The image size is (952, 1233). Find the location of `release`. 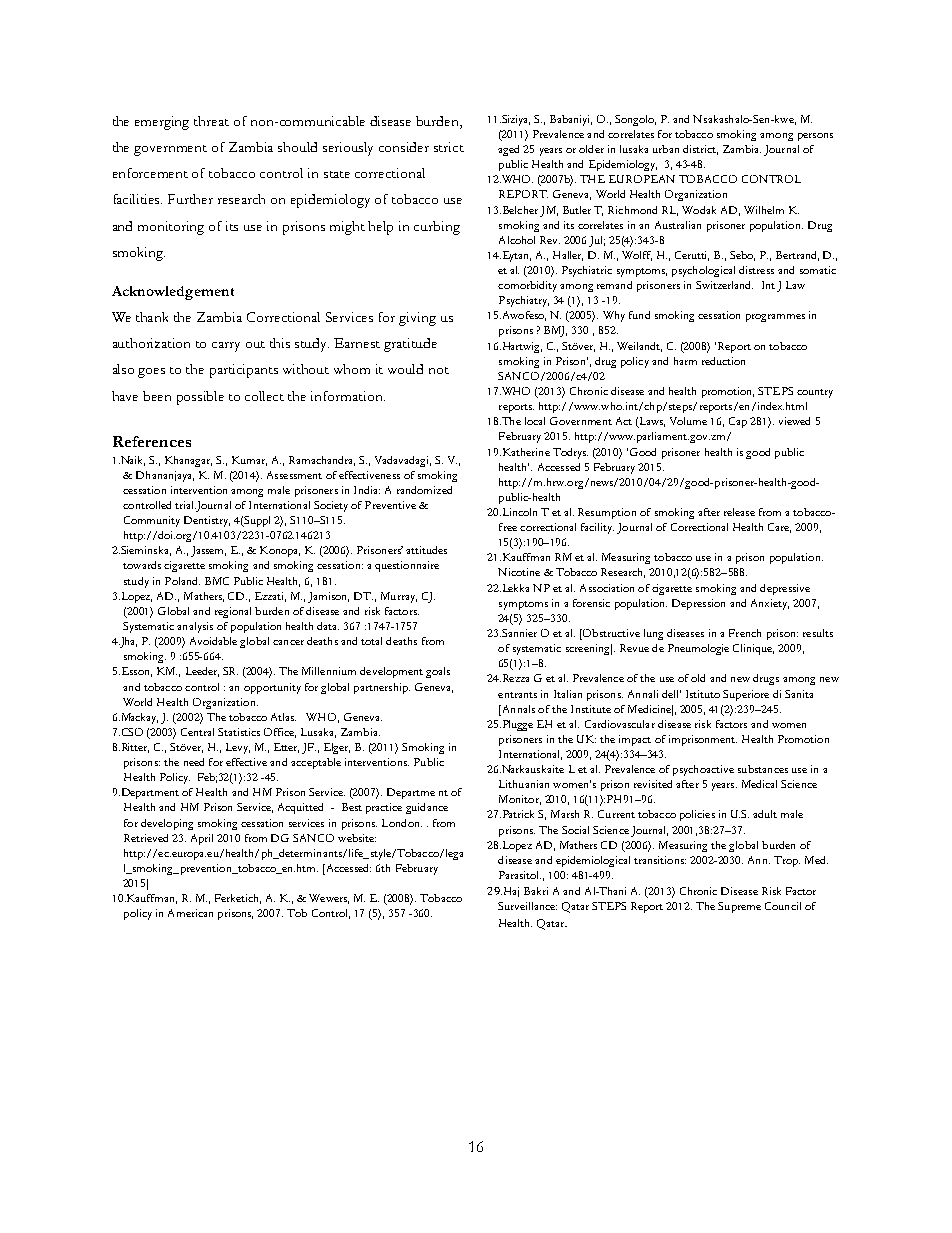

release is located at coordinates (739, 512).
